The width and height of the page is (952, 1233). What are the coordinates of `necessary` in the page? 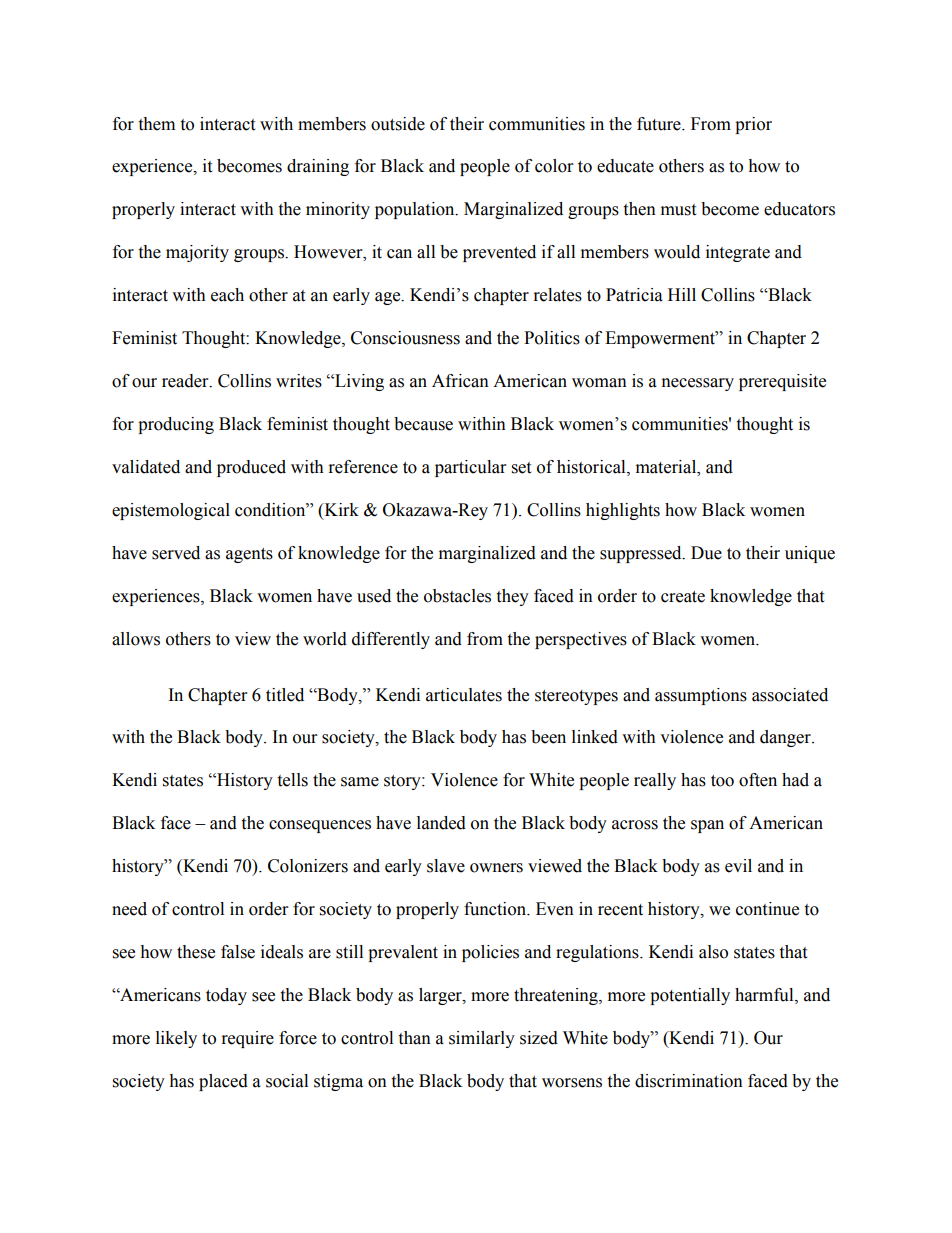 It's located at (698, 384).
